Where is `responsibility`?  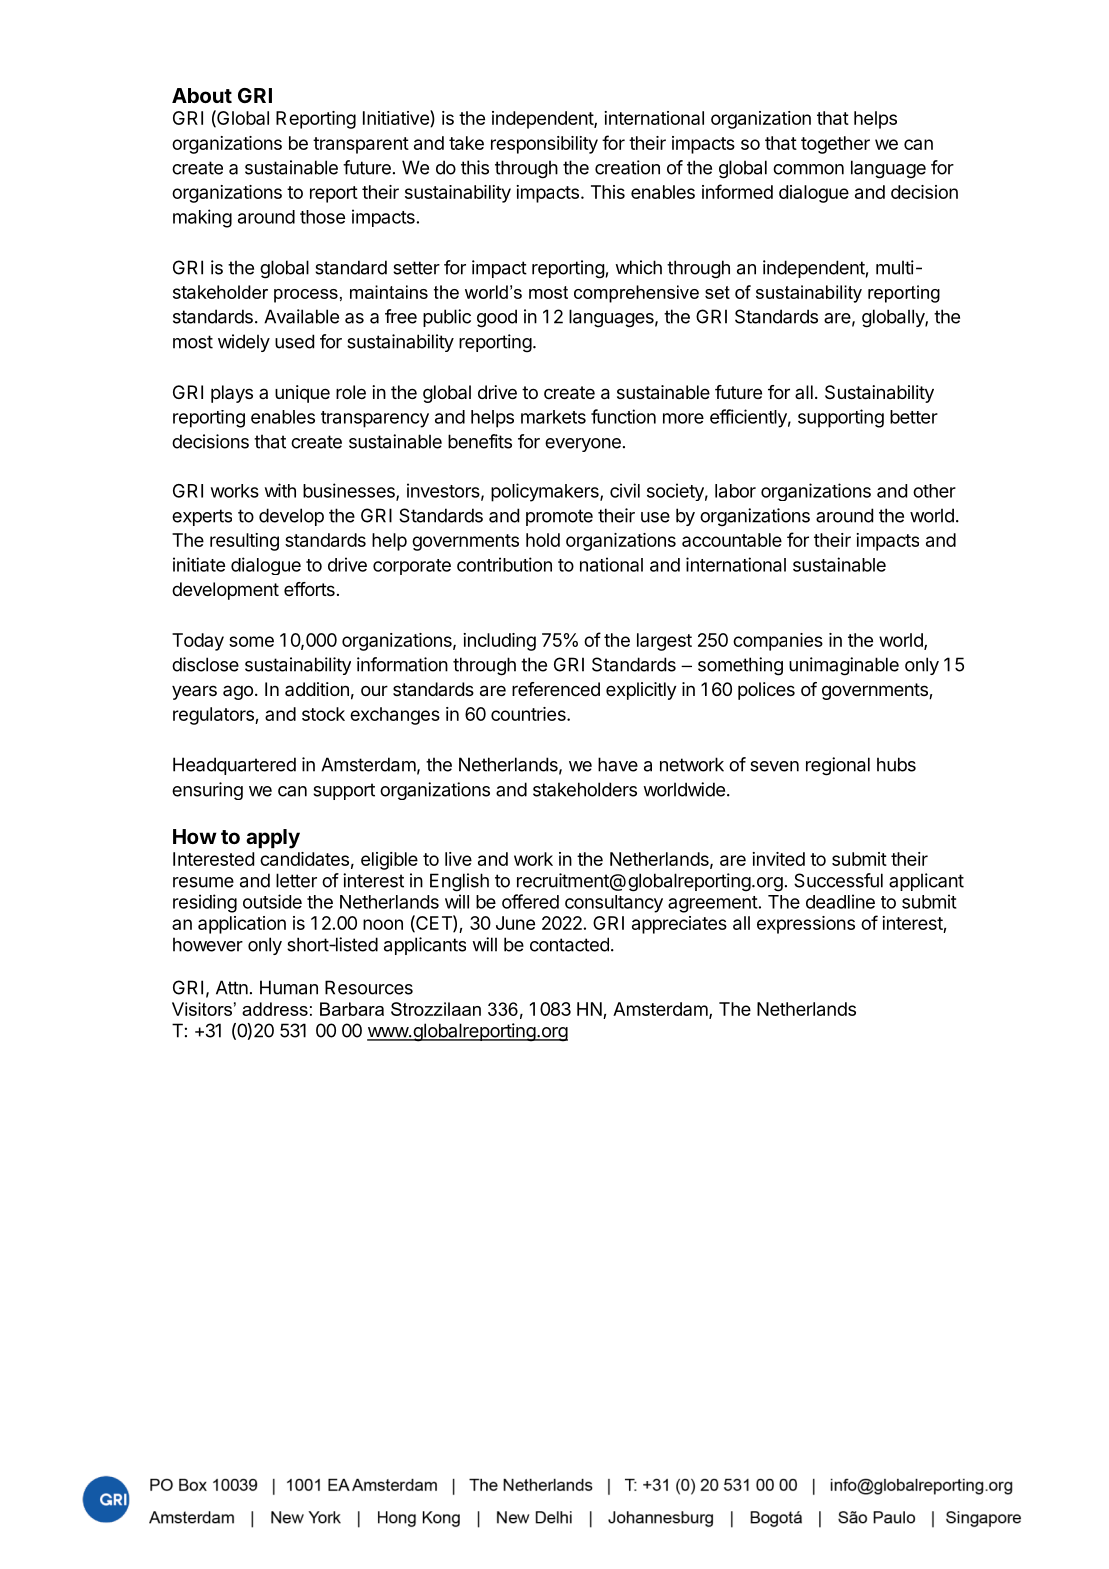
responsibility is located at coordinates (544, 145).
